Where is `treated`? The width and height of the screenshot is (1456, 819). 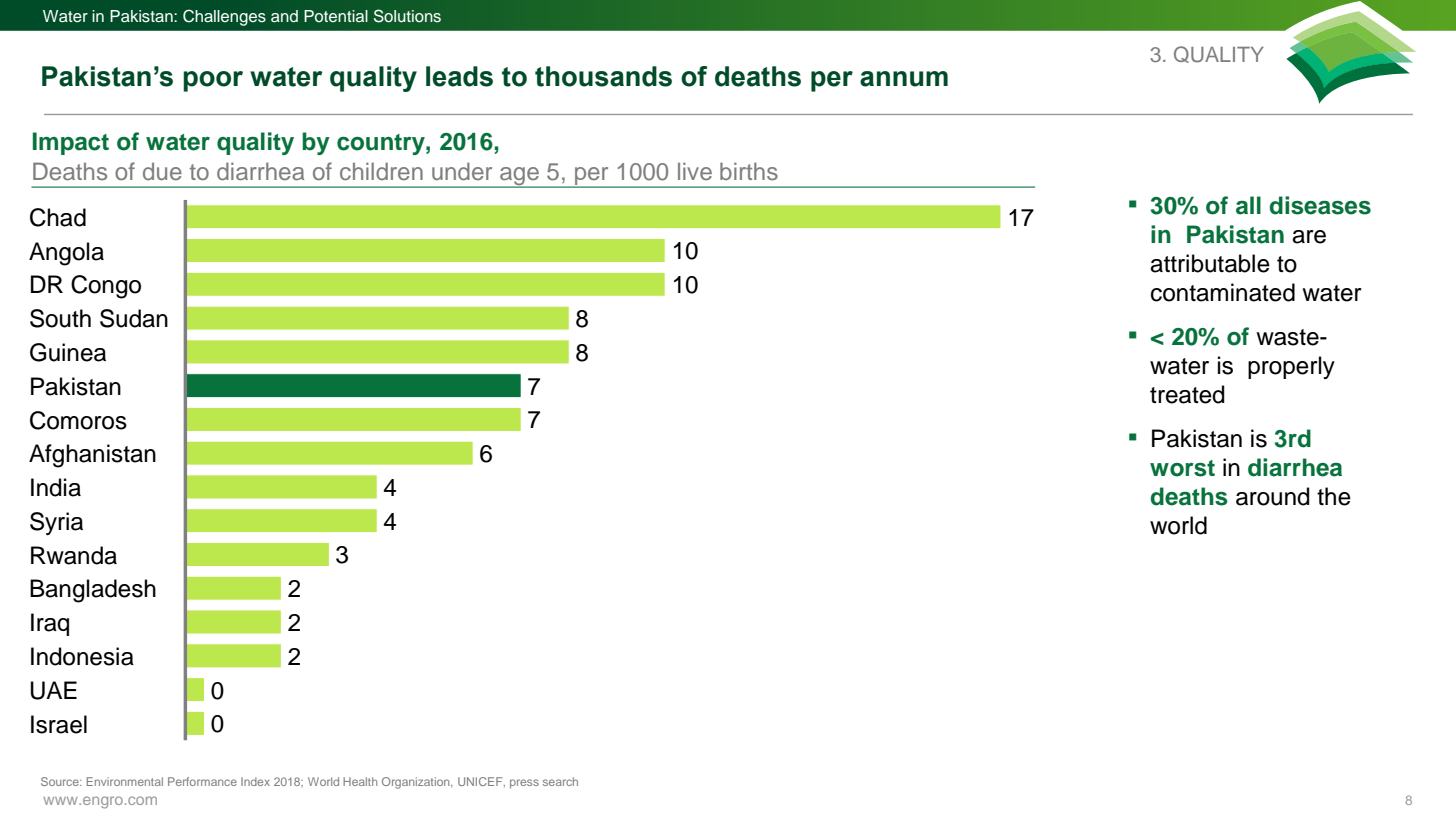 treated is located at coordinates (1187, 394).
